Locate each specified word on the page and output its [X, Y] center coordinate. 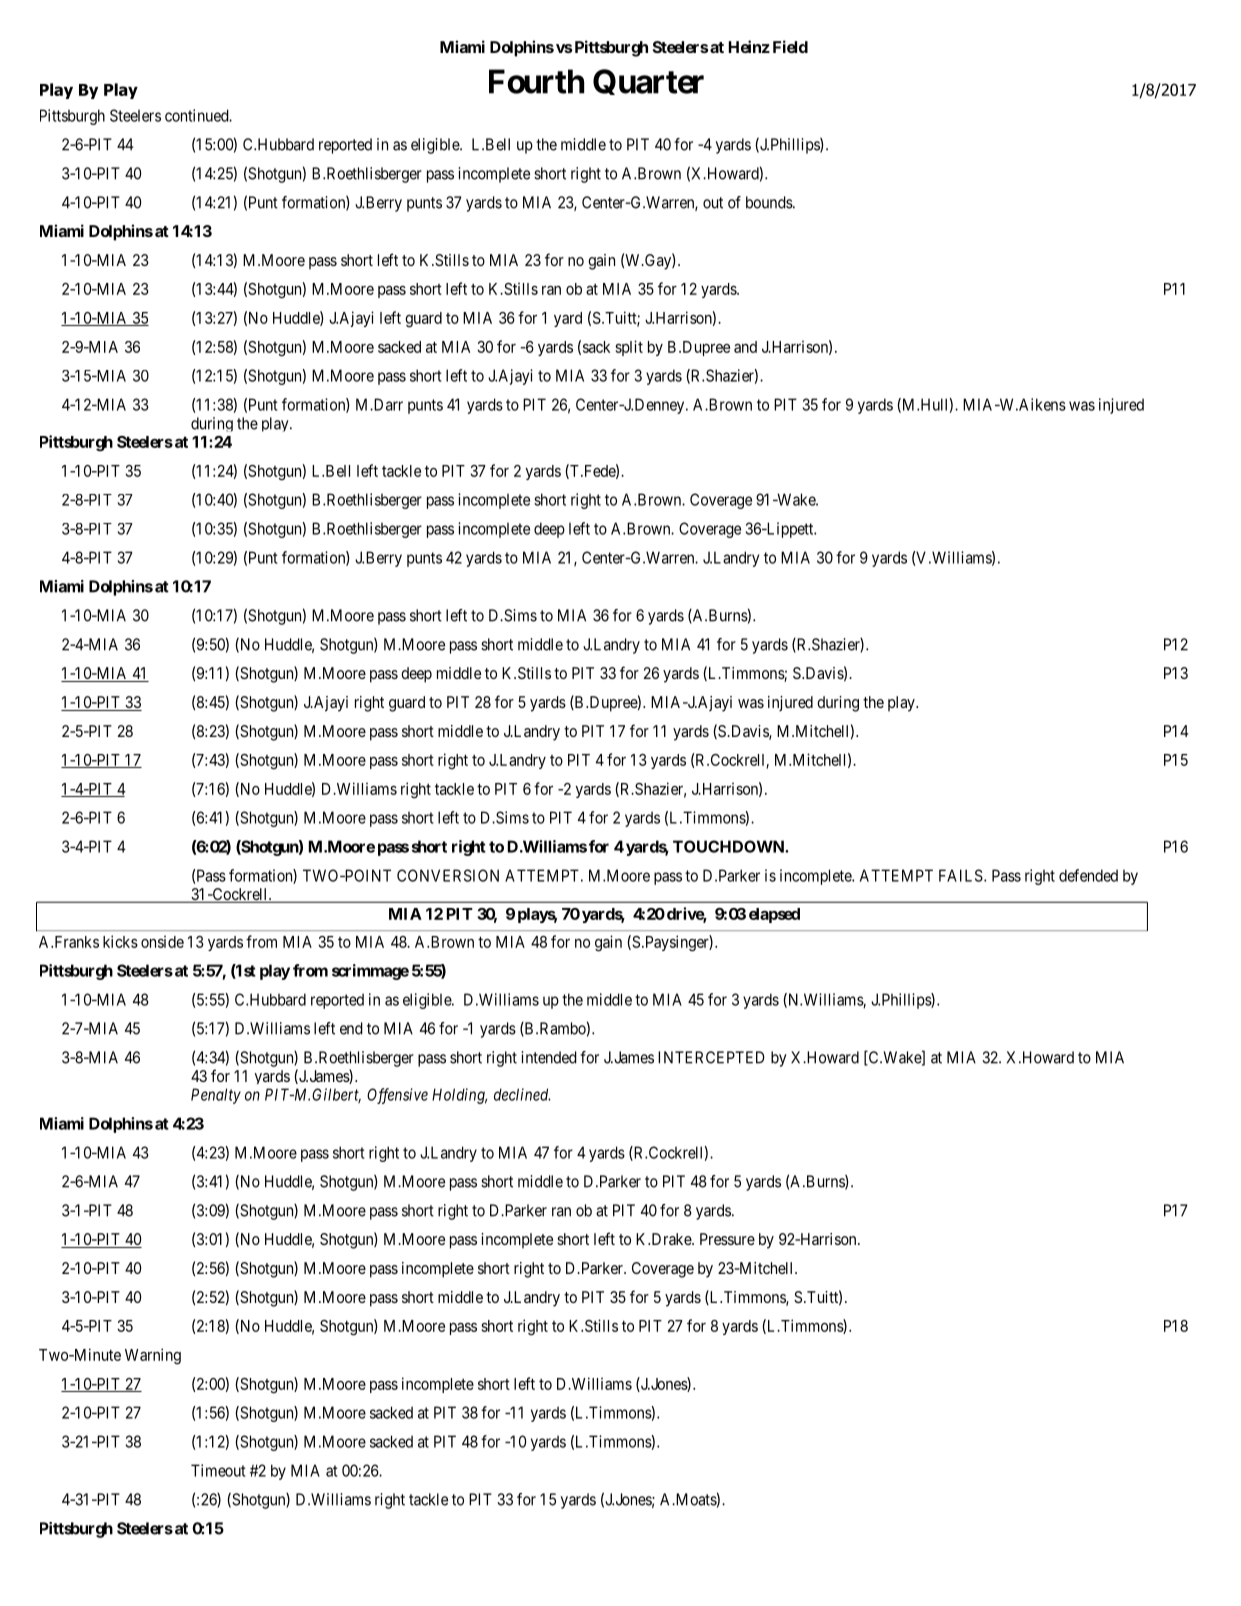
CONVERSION [448, 875]
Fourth [536, 81]
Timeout [218, 1470]
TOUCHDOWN [729, 846]
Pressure [727, 1239]
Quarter [648, 82]
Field [790, 46]
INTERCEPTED [711, 1057]
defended [1088, 875]
